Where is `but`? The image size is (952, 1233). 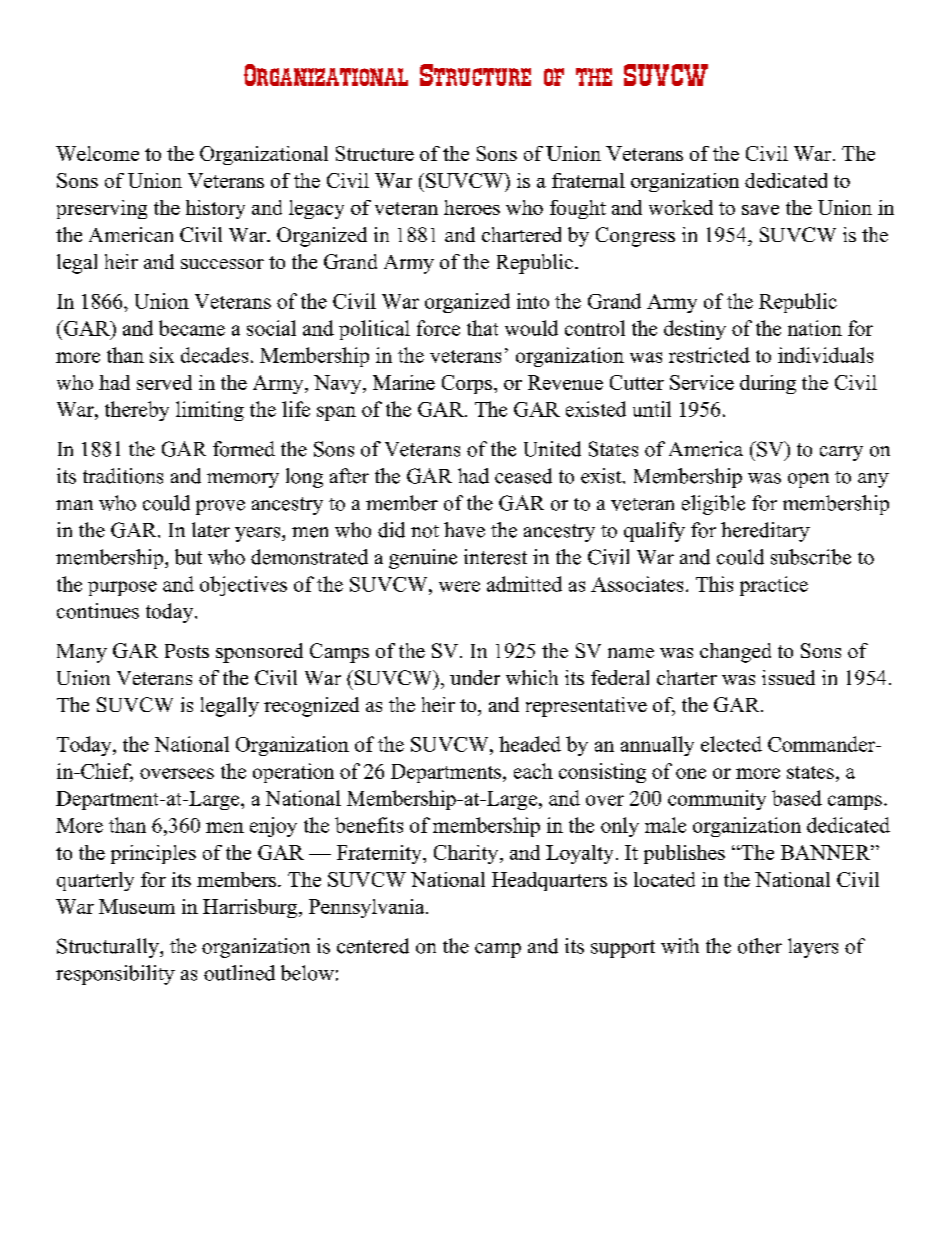 but is located at coordinates (188, 557).
